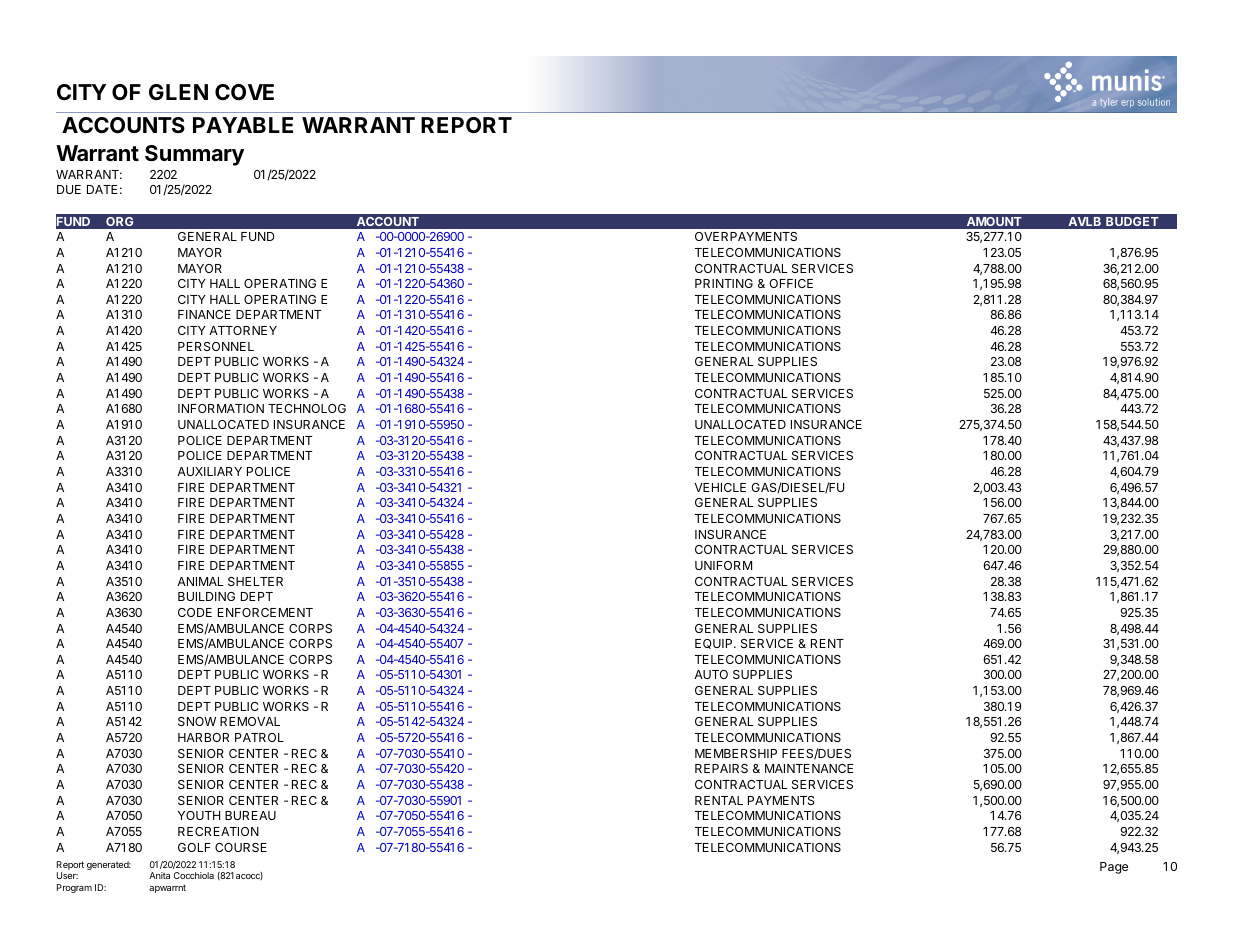  I want to click on OFFICE, so click(791, 283).
